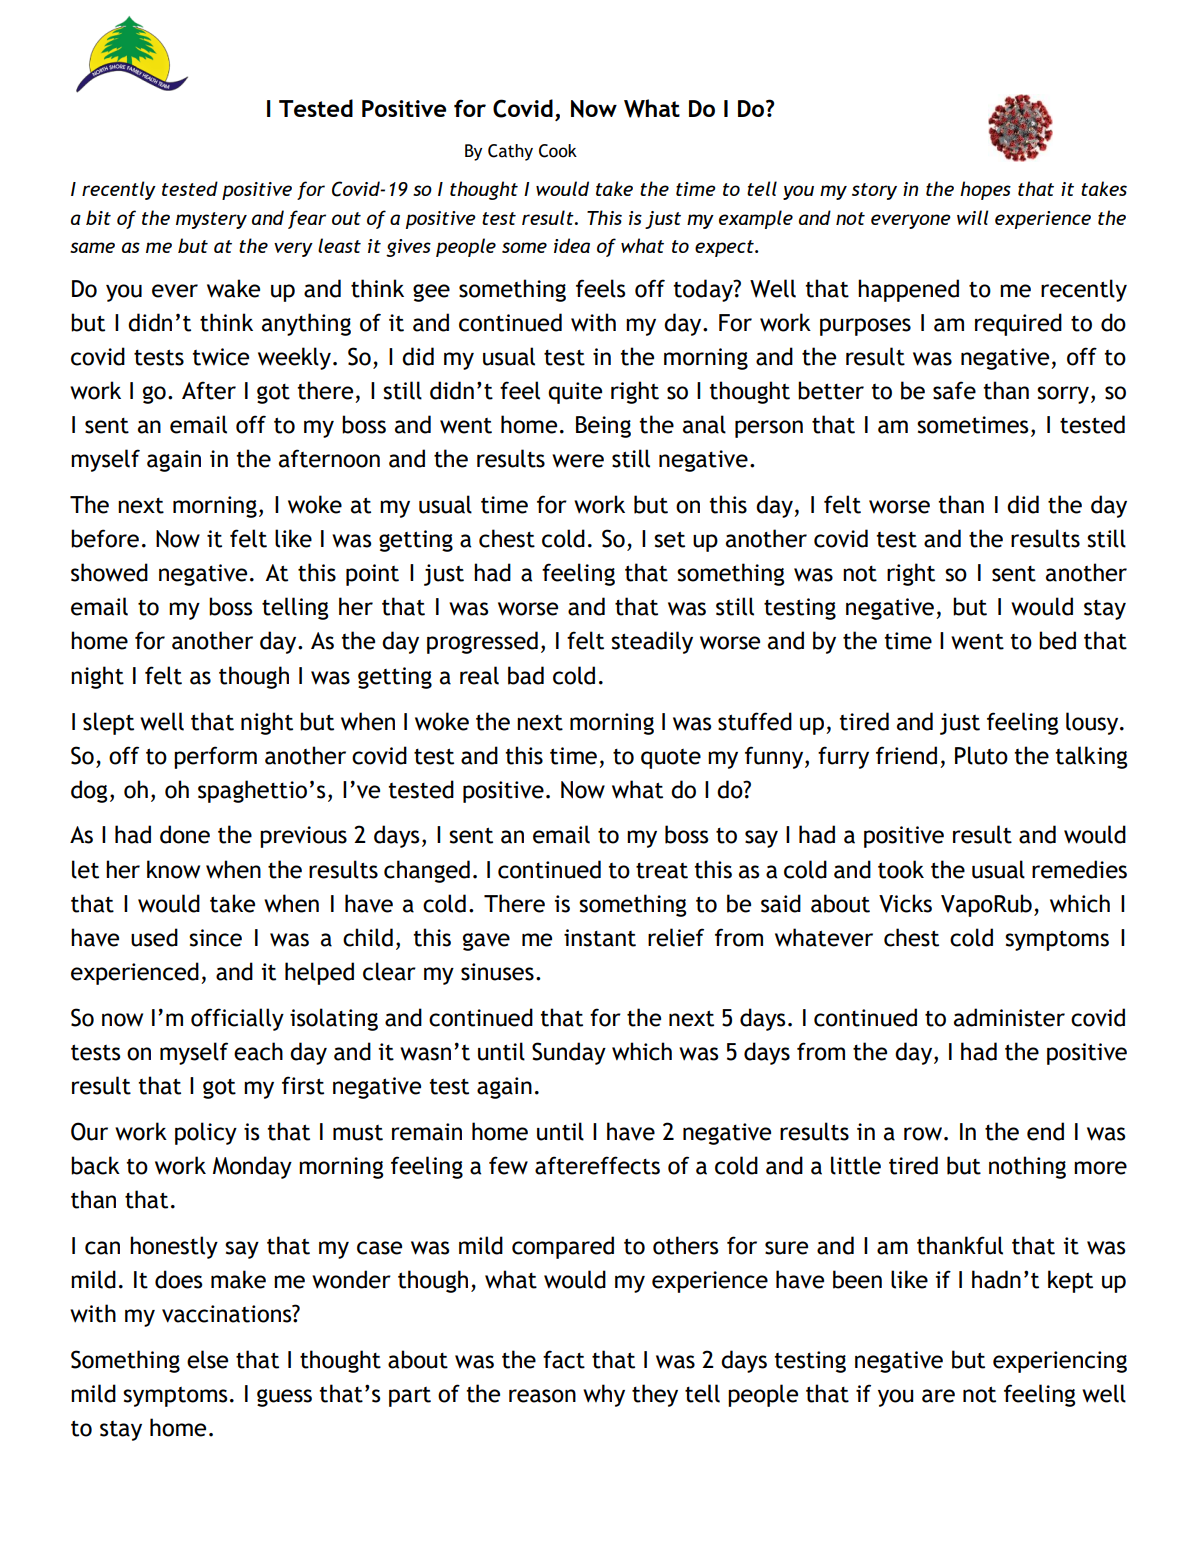 Image resolution: width=1198 pixels, height=1550 pixels. I want to click on nothing, so click(1027, 1167).
